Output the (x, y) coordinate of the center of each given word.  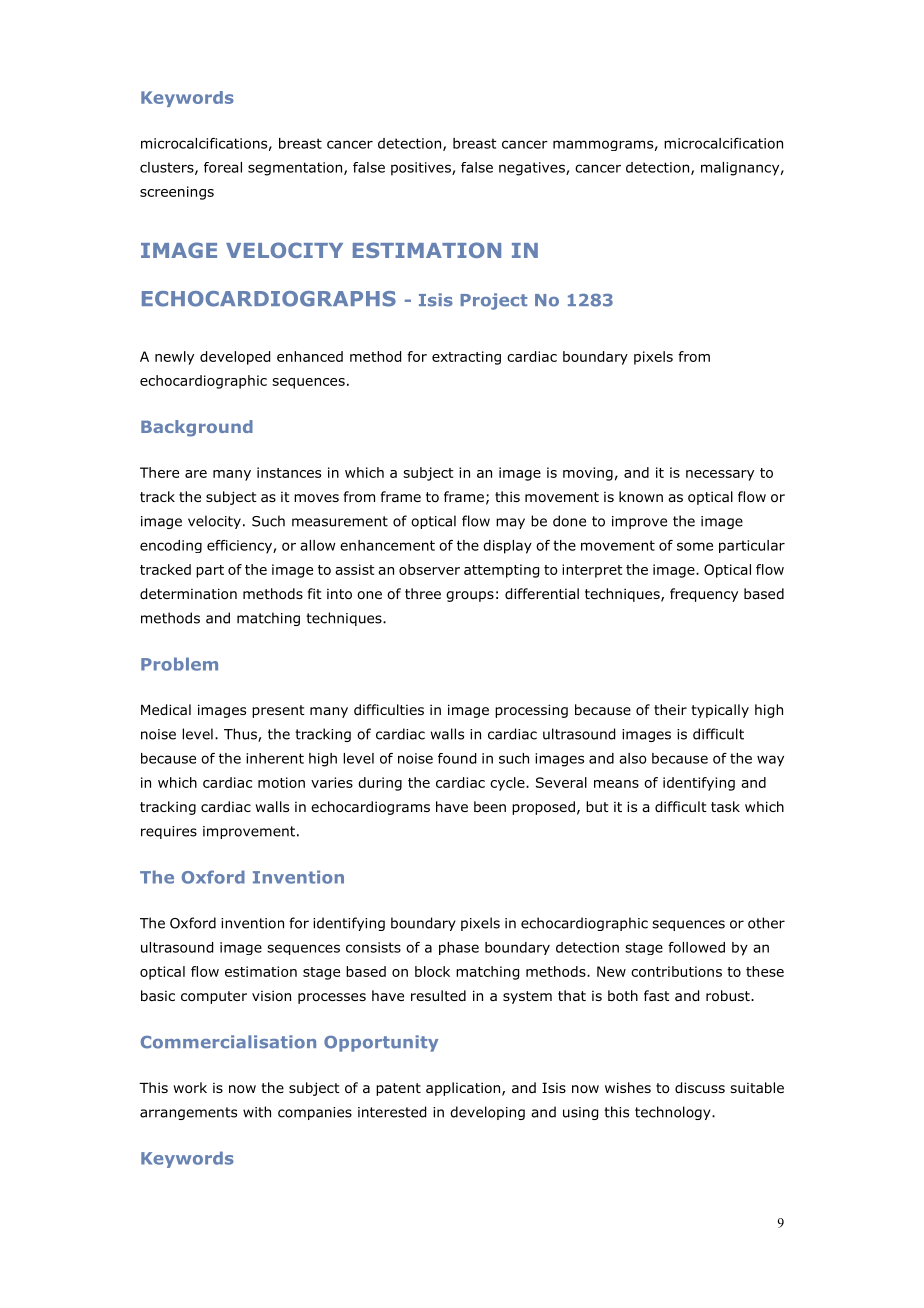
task (725, 806)
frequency (704, 595)
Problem (179, 664)
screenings (177, 193)
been (490, 806)
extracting (466, 358)
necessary (720, 475)
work (190, 1088)
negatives (533, 169)
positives (422, 169)
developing (487, 1113)
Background (197, 428)
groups (470, 596)
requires (169, 832)
